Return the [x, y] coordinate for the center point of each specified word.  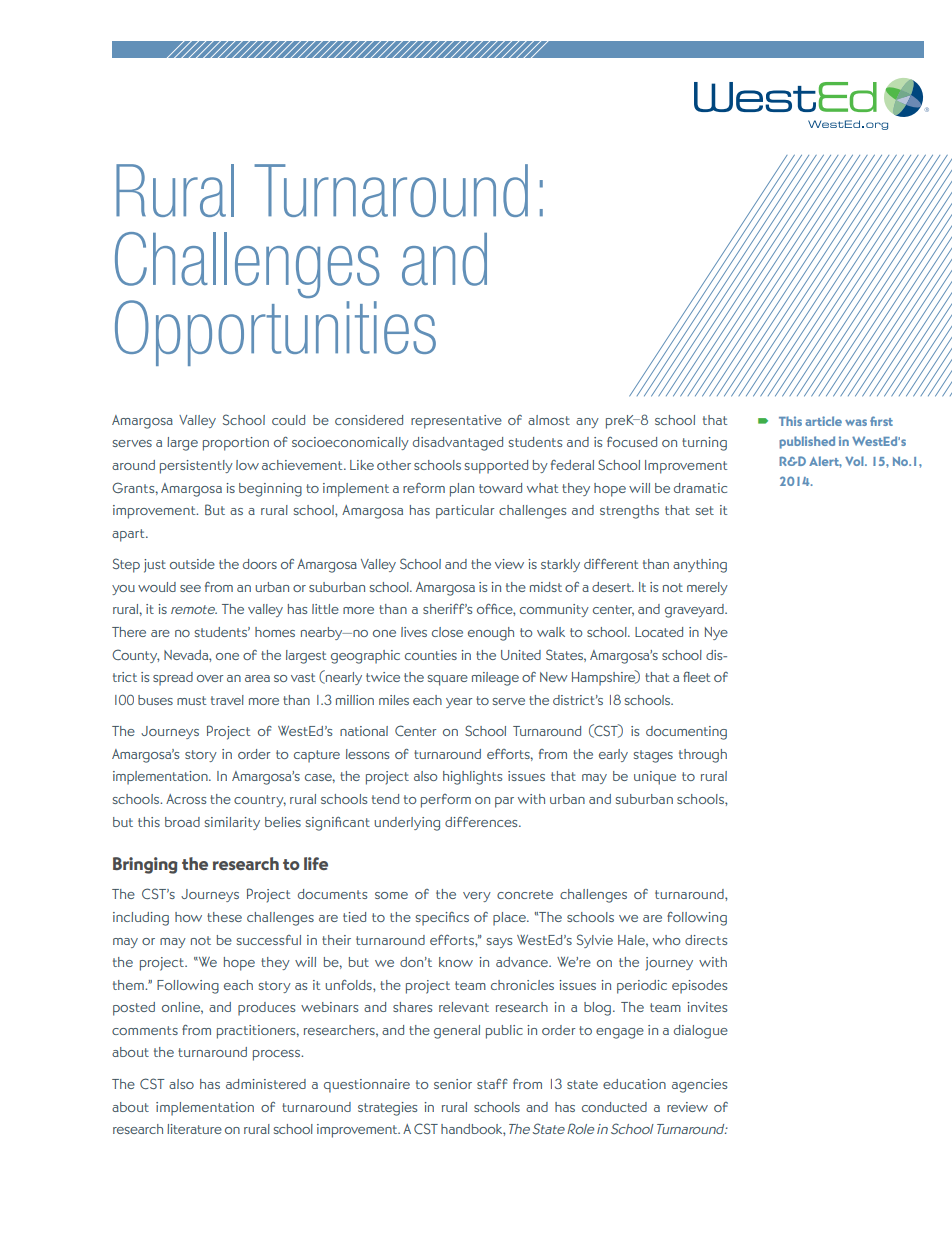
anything [700, 566]
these [224, 917]
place [510, 919]
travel [227, 700]
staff [492, 1084]
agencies [699, 1086]
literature [194, 1129]
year [459, 703]
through [703, 756]
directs [706, 940]
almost [549, 420]
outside [192, 564]
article [823, 421]
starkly [560, 565]
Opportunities [275, 333]
